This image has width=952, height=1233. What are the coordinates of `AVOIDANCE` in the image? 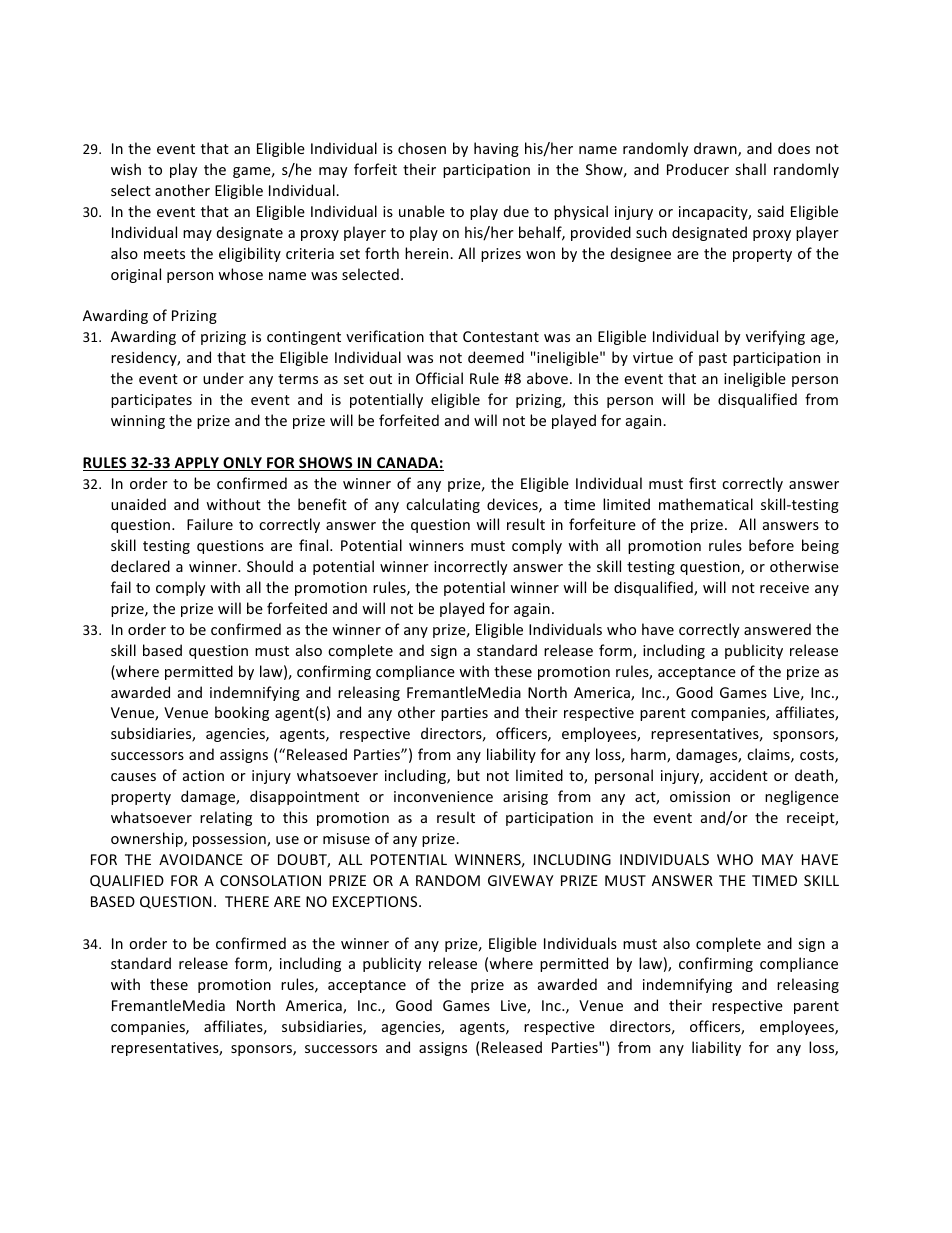 It's located at (201, 859).
